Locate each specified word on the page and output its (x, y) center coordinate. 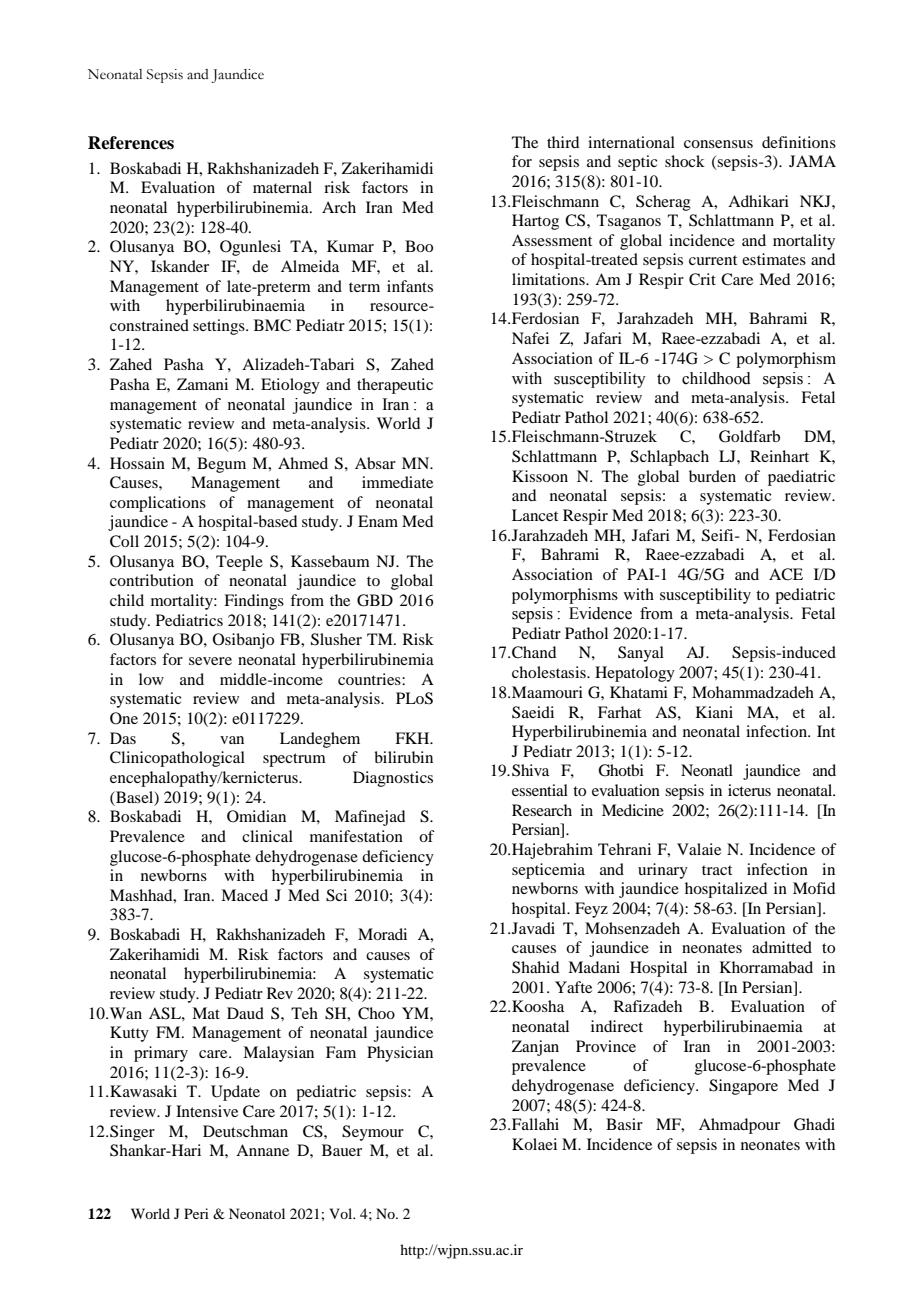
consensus (718, 144)
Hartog (535, 222)
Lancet (535, 515)
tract (717, 870)
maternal (282, 187)
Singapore (743, 1087)
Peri (196, 1213)
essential (540, 790)
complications (158, 504)
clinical (267, 836)
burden (712, 476)
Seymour (373, 1133)
